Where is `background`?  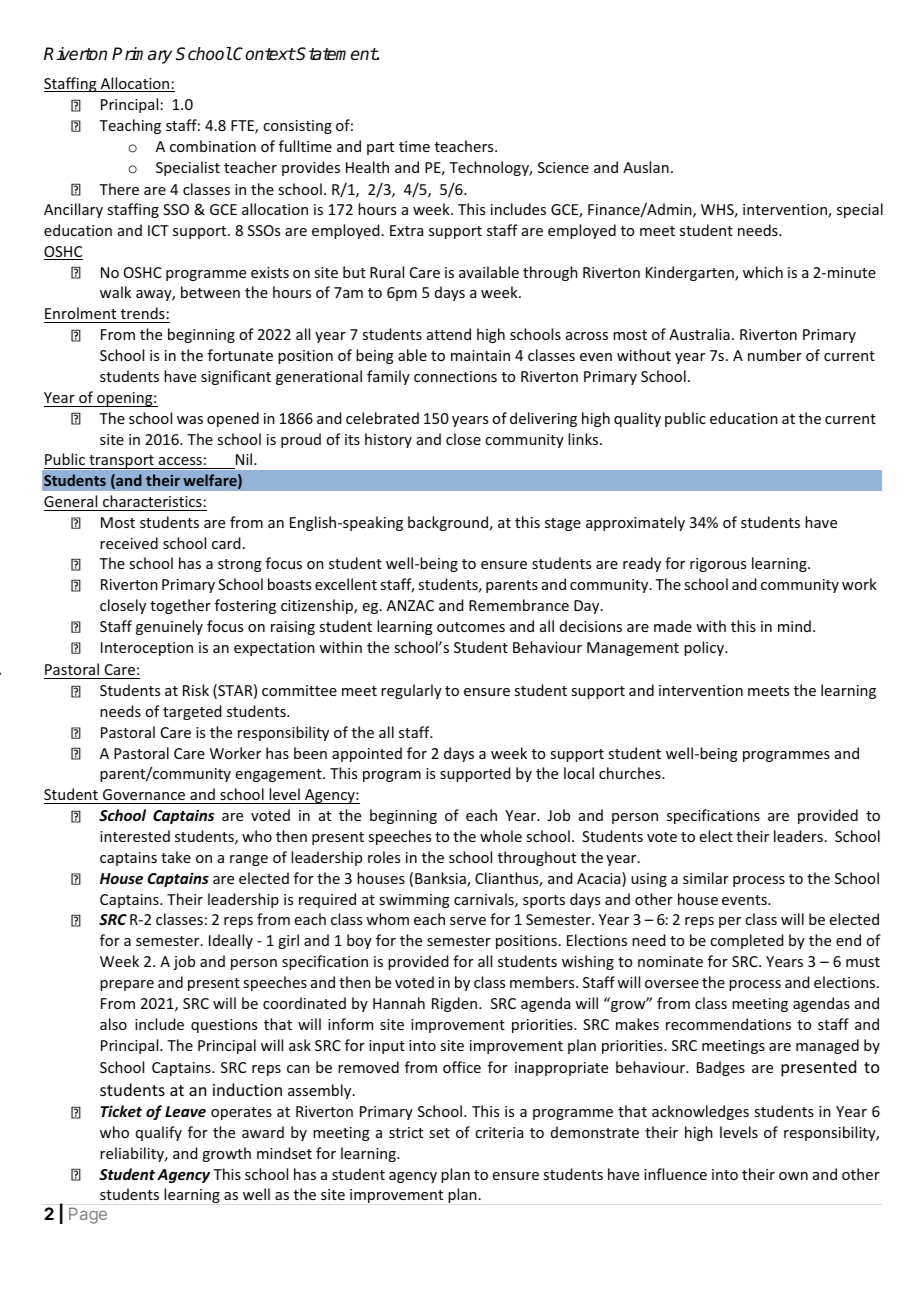 background is located at coordinates (448, 523).
